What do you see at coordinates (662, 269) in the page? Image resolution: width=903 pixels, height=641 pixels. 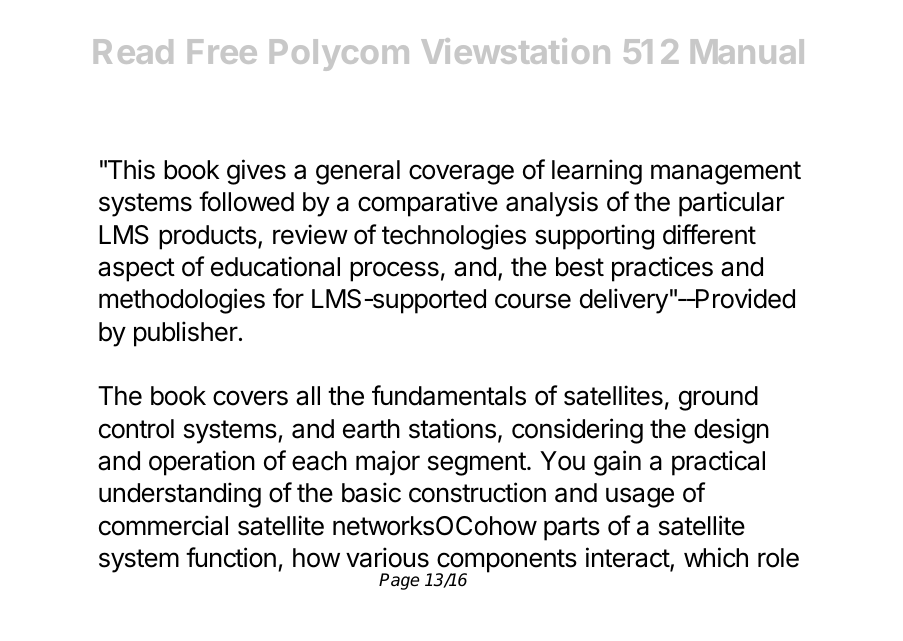 I see `practices` at bounding box center [662, 269].
